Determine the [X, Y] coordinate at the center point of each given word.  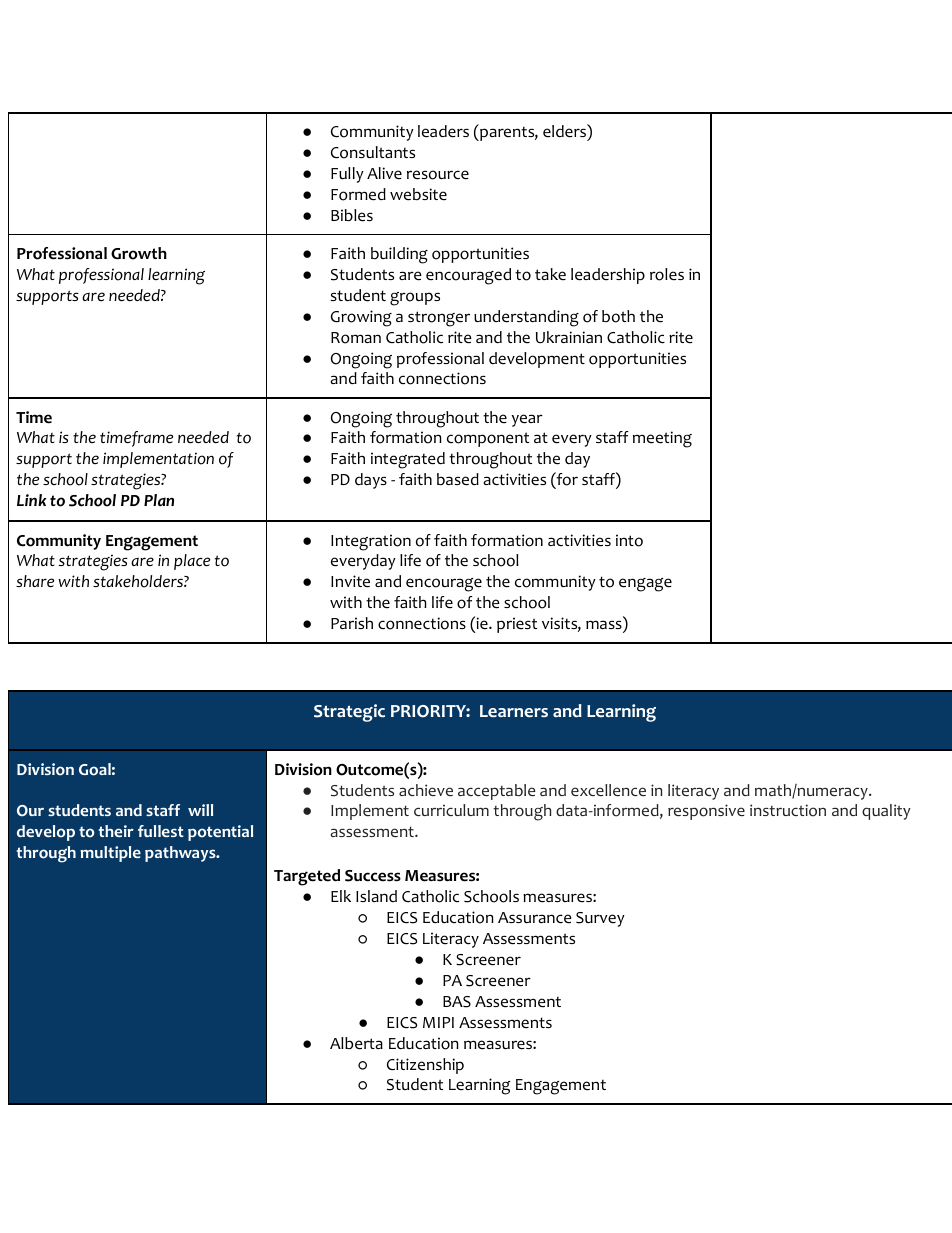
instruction [788, 810]
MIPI [438, 1022]
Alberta [356, 1043]
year [527, 420]
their [116, 831]
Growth [139, 253]
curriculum [451, 810]
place [192, 562]
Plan [159, 500]
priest [517, 625]
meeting [662, 439]
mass [605, 626]
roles [667, 274]
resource [438, 175]
